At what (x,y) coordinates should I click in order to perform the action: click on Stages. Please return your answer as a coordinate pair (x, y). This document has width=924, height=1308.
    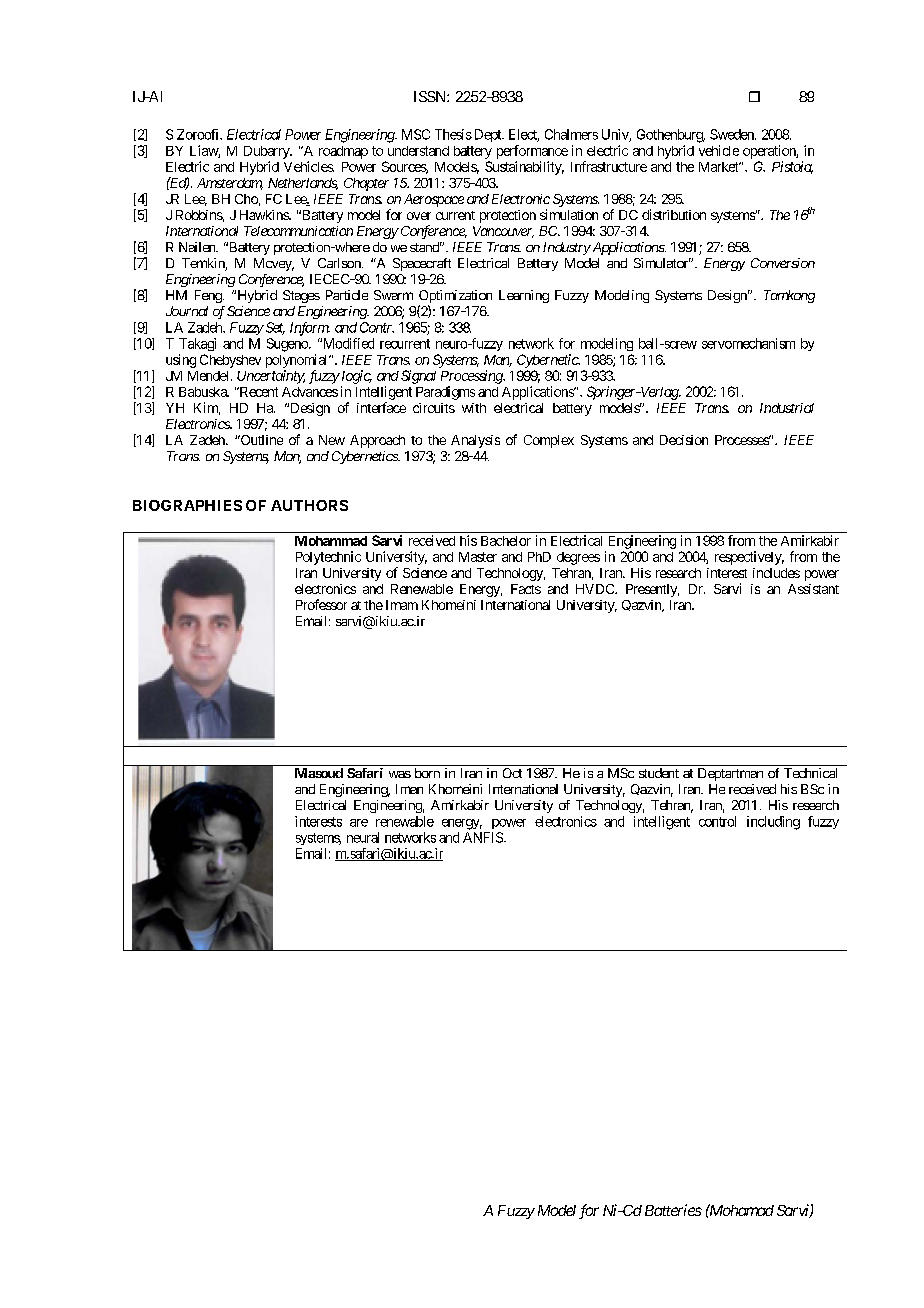
    Looking at the image, I should click on (301, 296).
